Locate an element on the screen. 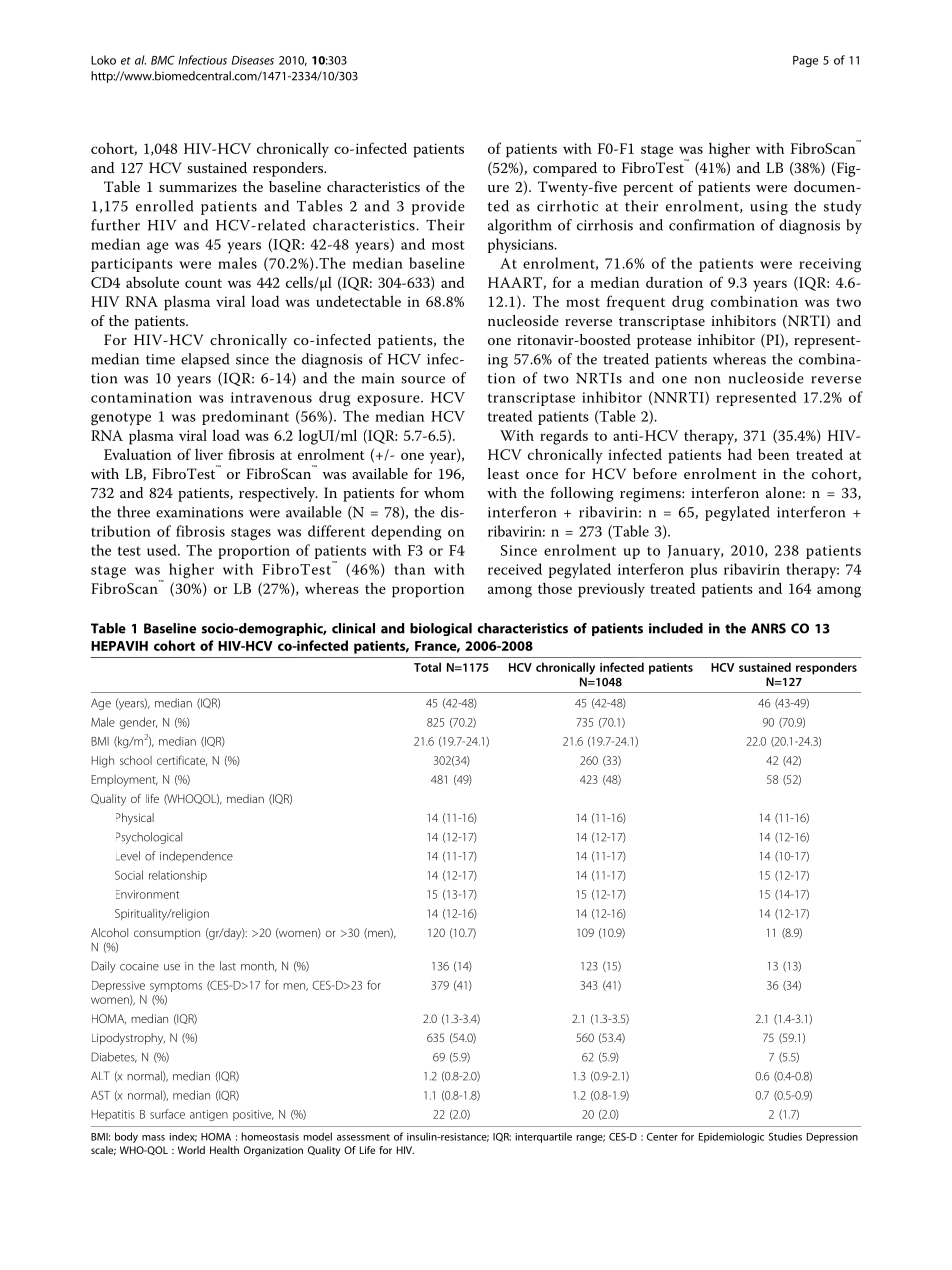  source is located at coordinates (423, 380).
